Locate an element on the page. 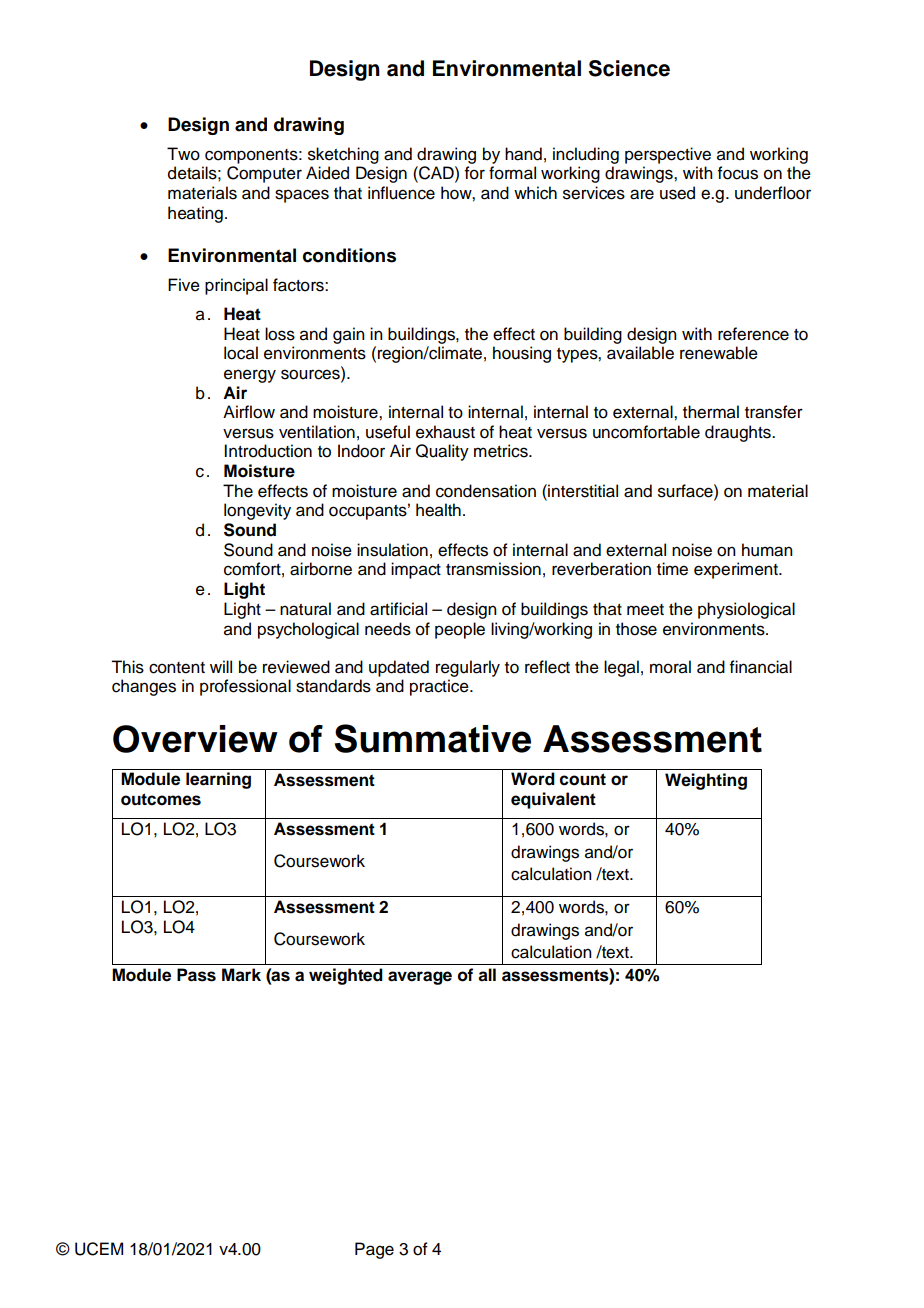 This document has height=1308, width=924. longevity is located at coordinates (257, 511).
